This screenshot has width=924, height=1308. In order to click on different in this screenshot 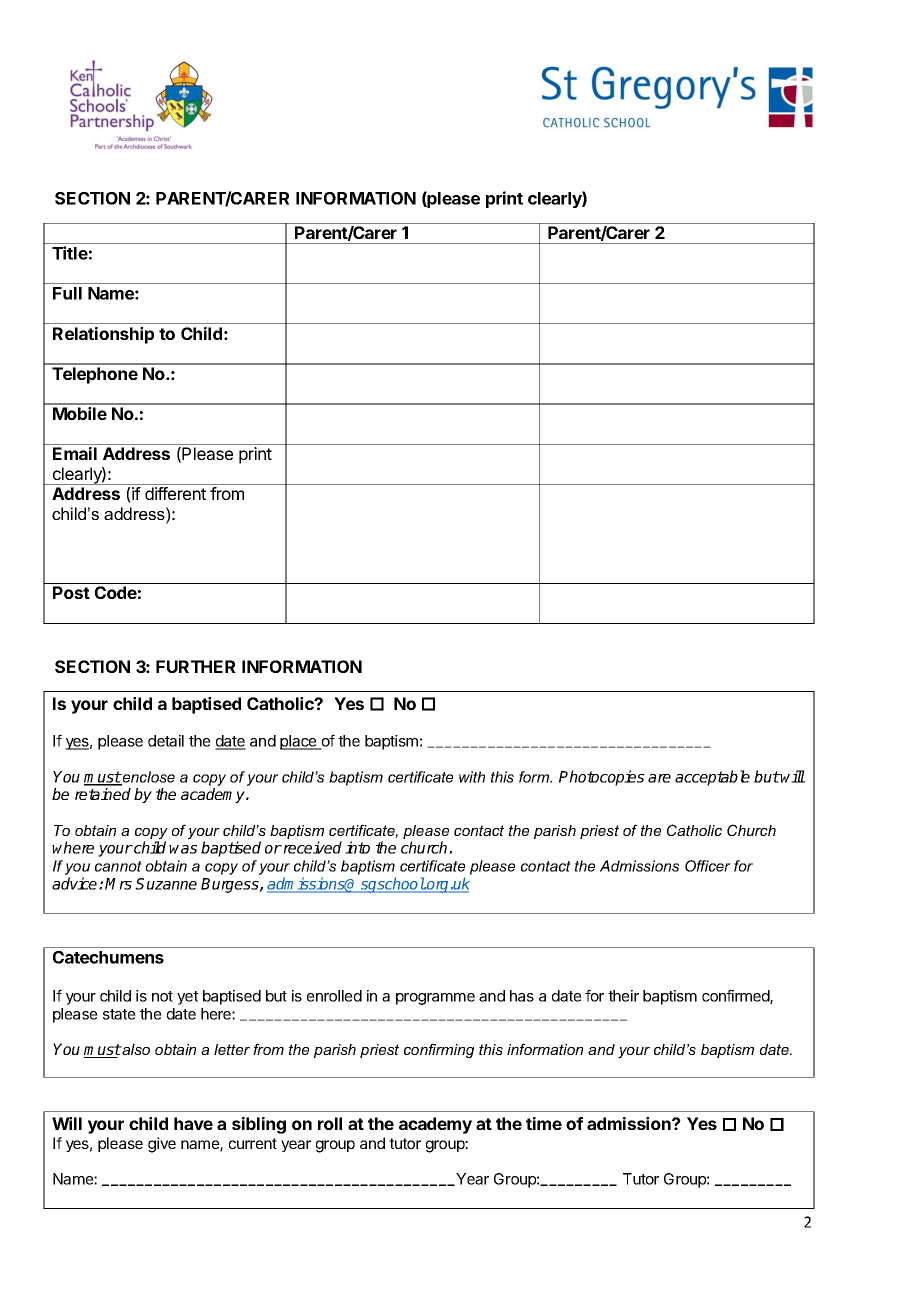, I will do `click(175, 493)`.
